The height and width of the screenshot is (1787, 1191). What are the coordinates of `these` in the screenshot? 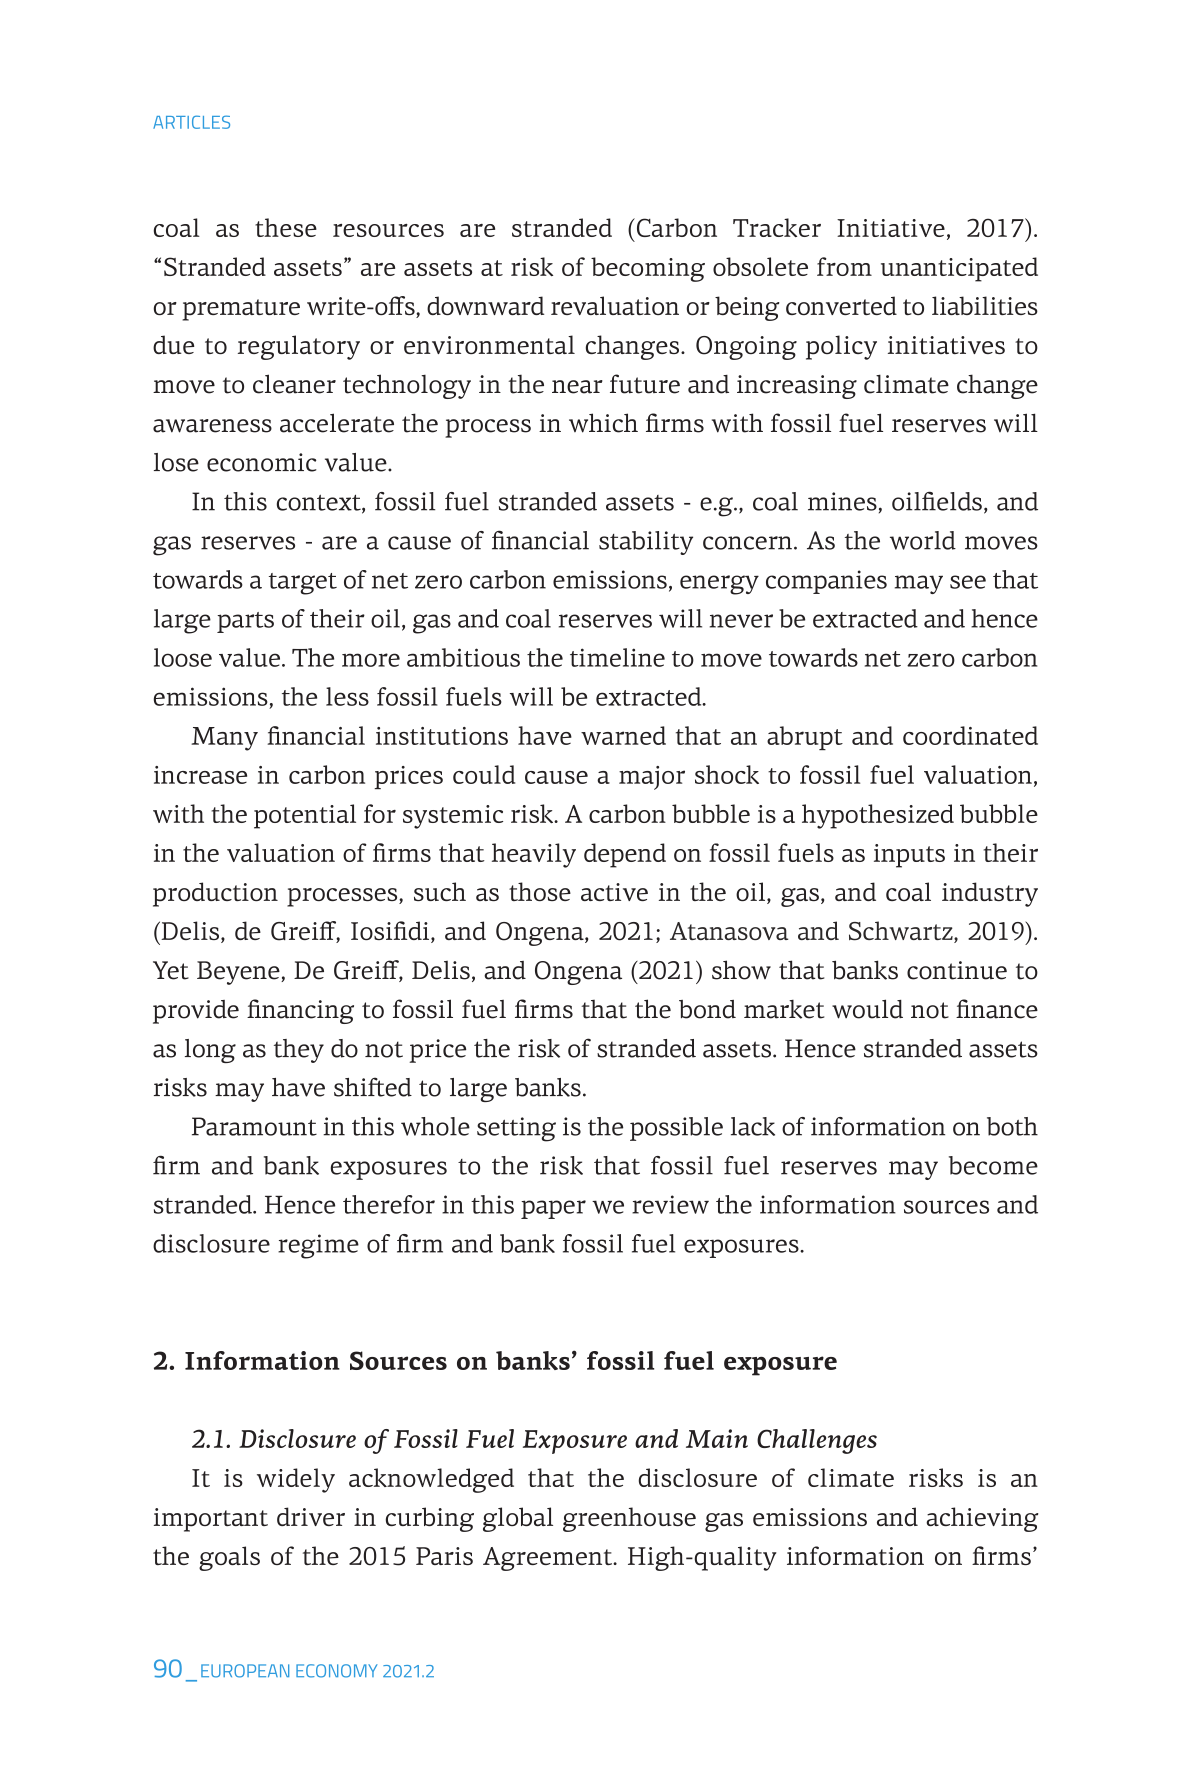 It's located at (286, 227).
